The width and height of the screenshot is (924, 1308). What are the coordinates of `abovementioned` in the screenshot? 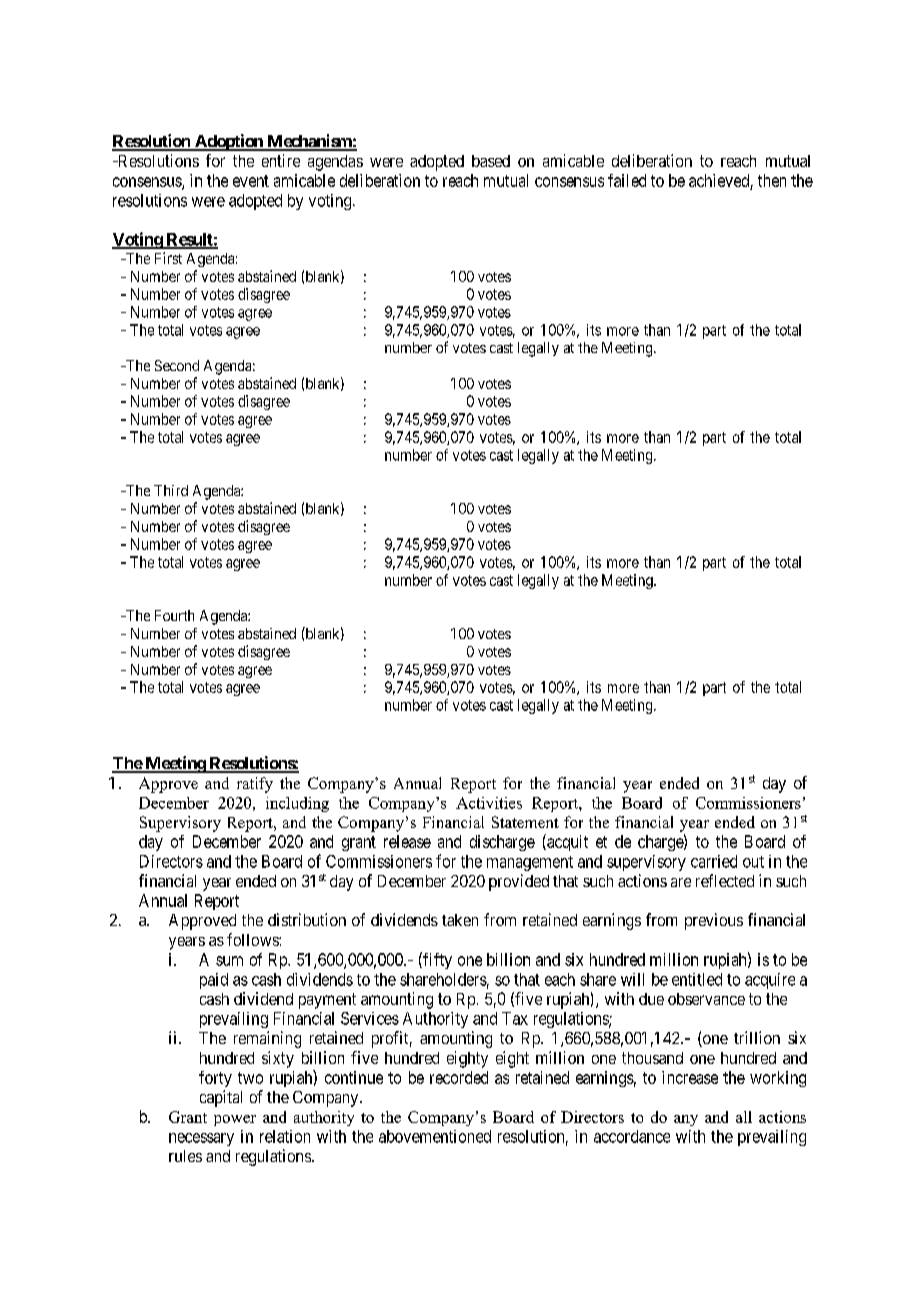 It's located at (435, 1136).
